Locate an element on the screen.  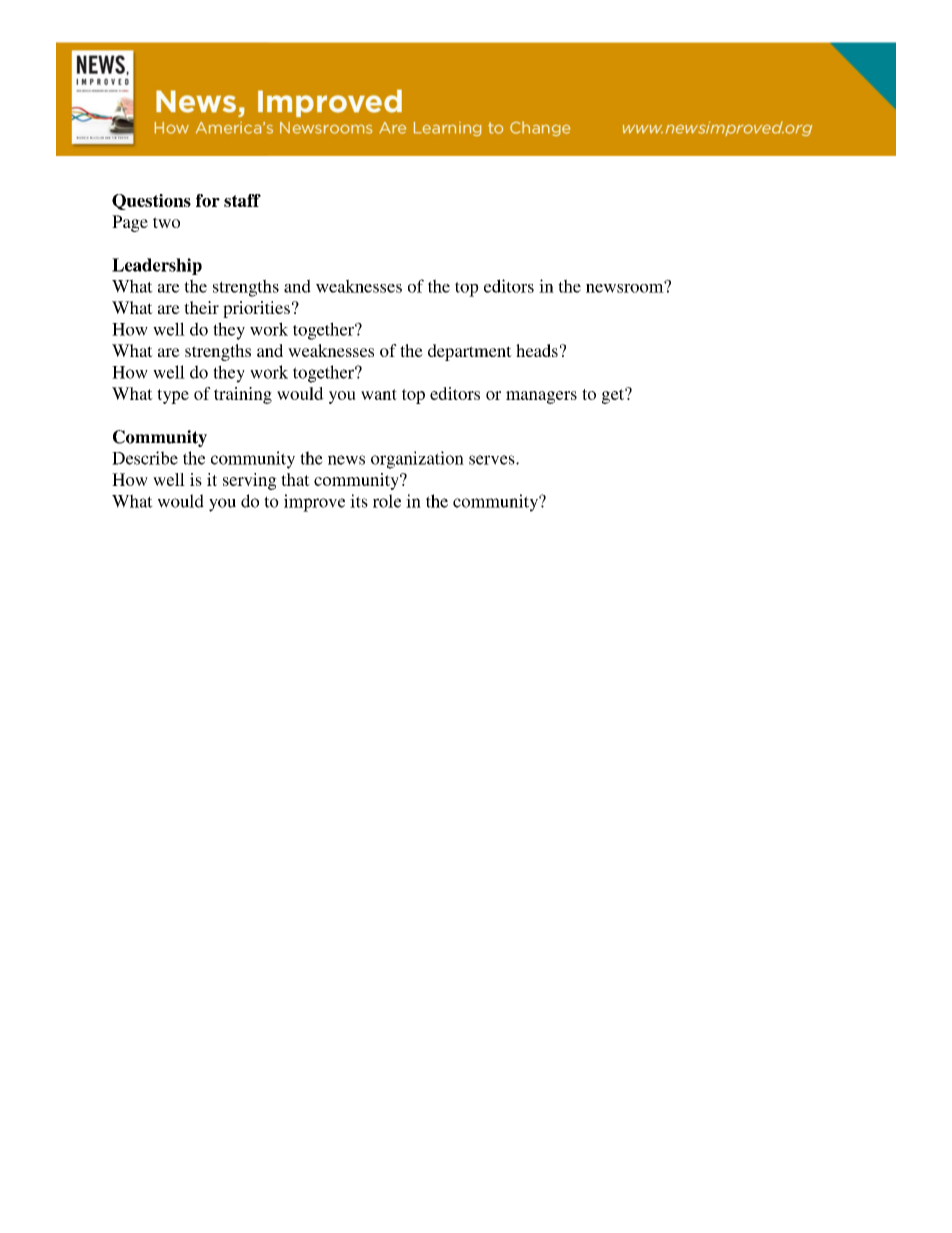
department is located at coordinates (470, 352).
